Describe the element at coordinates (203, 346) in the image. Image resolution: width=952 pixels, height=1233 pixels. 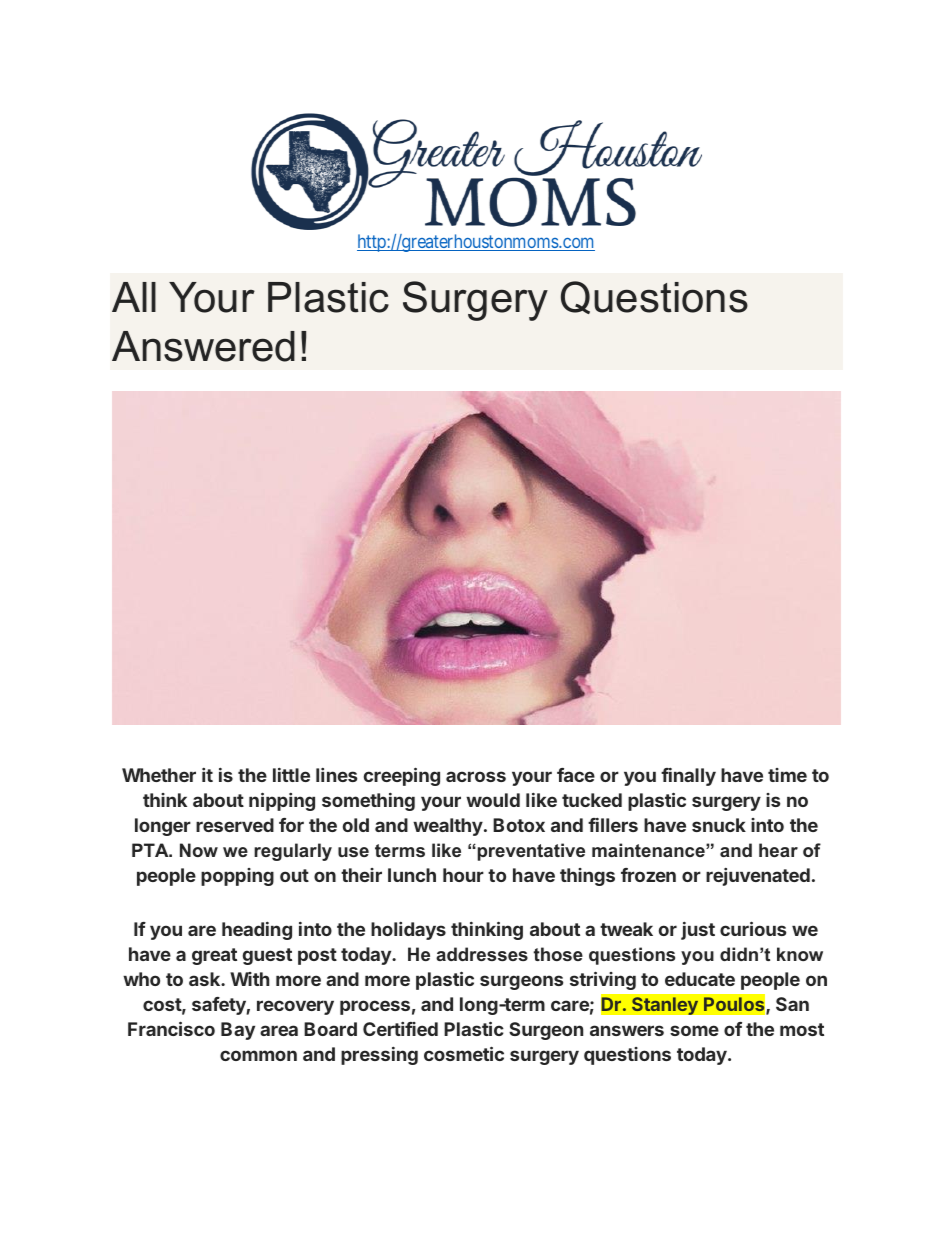
I see `Answered` at that location.
